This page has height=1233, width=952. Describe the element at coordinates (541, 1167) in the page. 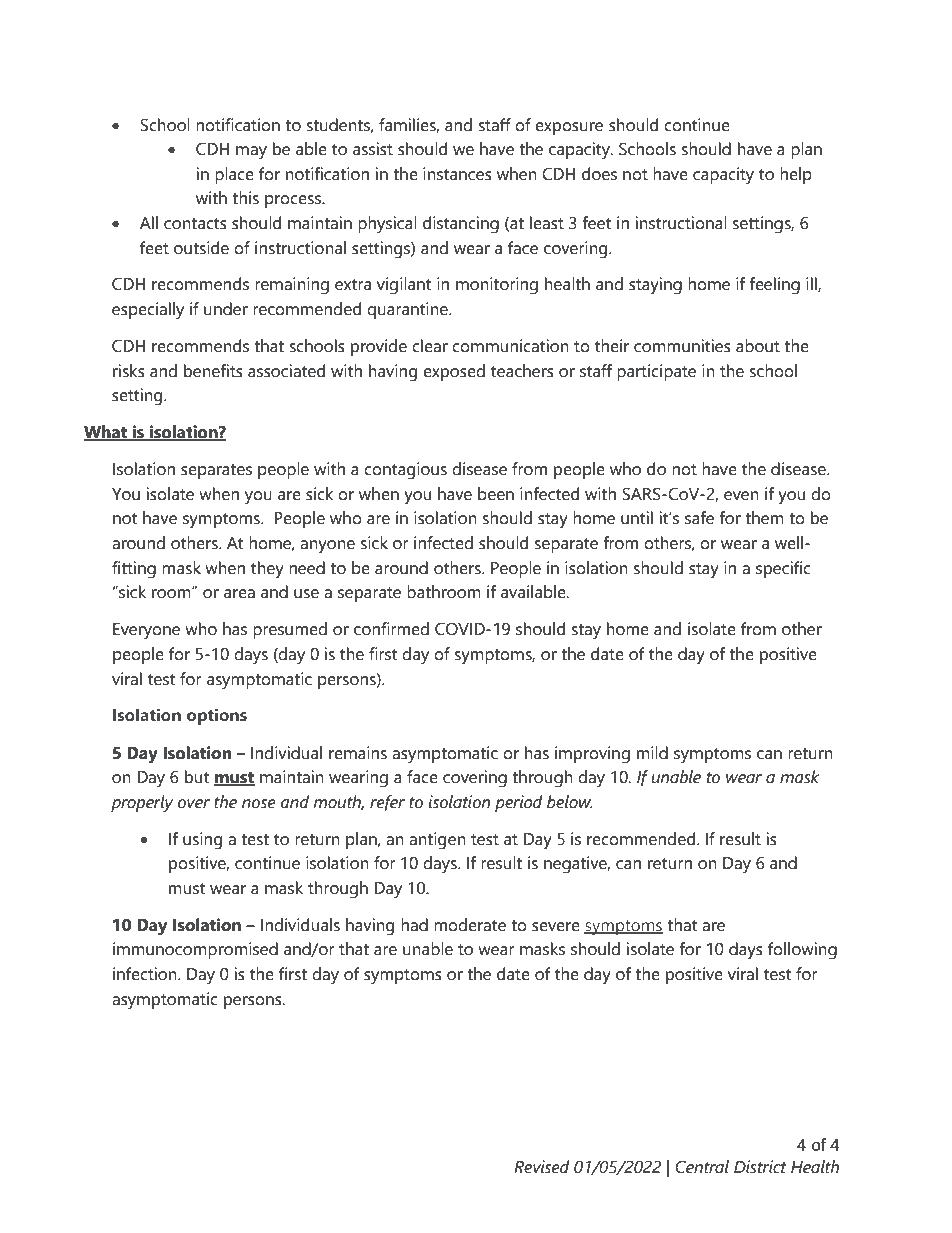

I see `Revised` at that location.
